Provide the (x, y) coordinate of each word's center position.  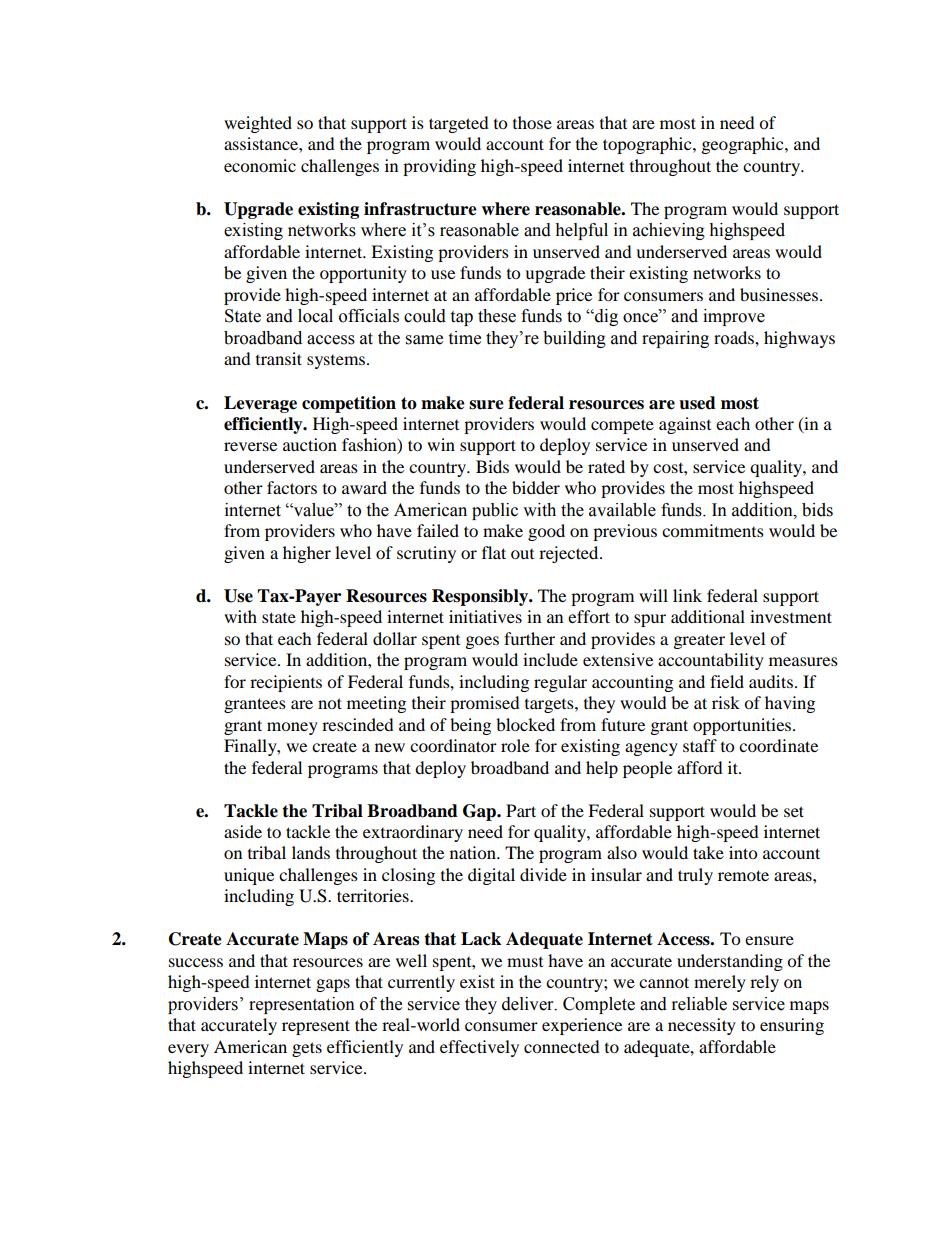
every (188, 1050)
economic (260, 165)
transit (279, 358)
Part (521, 810)
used (697, 403)
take (708, 852)
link (687, 595)
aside (243, 831)
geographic (744, 145)
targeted (459, 124)
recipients (286, 683)
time (464, 338)
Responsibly (481, 597)
